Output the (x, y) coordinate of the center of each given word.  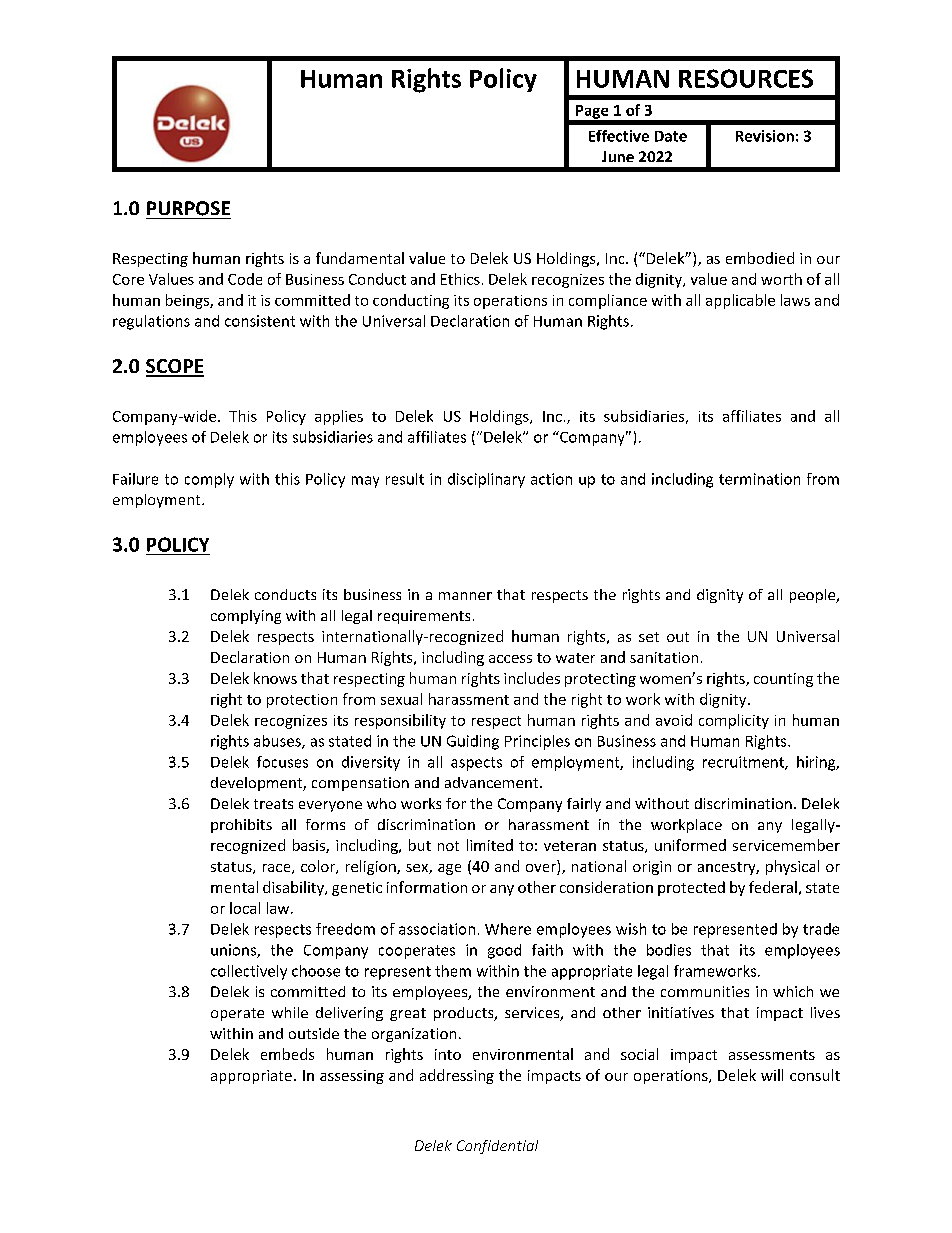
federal (773, 887)
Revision (765, 136)
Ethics (460, 279)
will (772, 1075)
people (814, 596)
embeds (287, 1054)
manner (465, 596)
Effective (619, 136)
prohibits (241, 826)
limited (490, 845)
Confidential (497, 1147)
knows (275, 678)
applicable (740, 301)
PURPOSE (188, 208)
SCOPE (175, 367)
